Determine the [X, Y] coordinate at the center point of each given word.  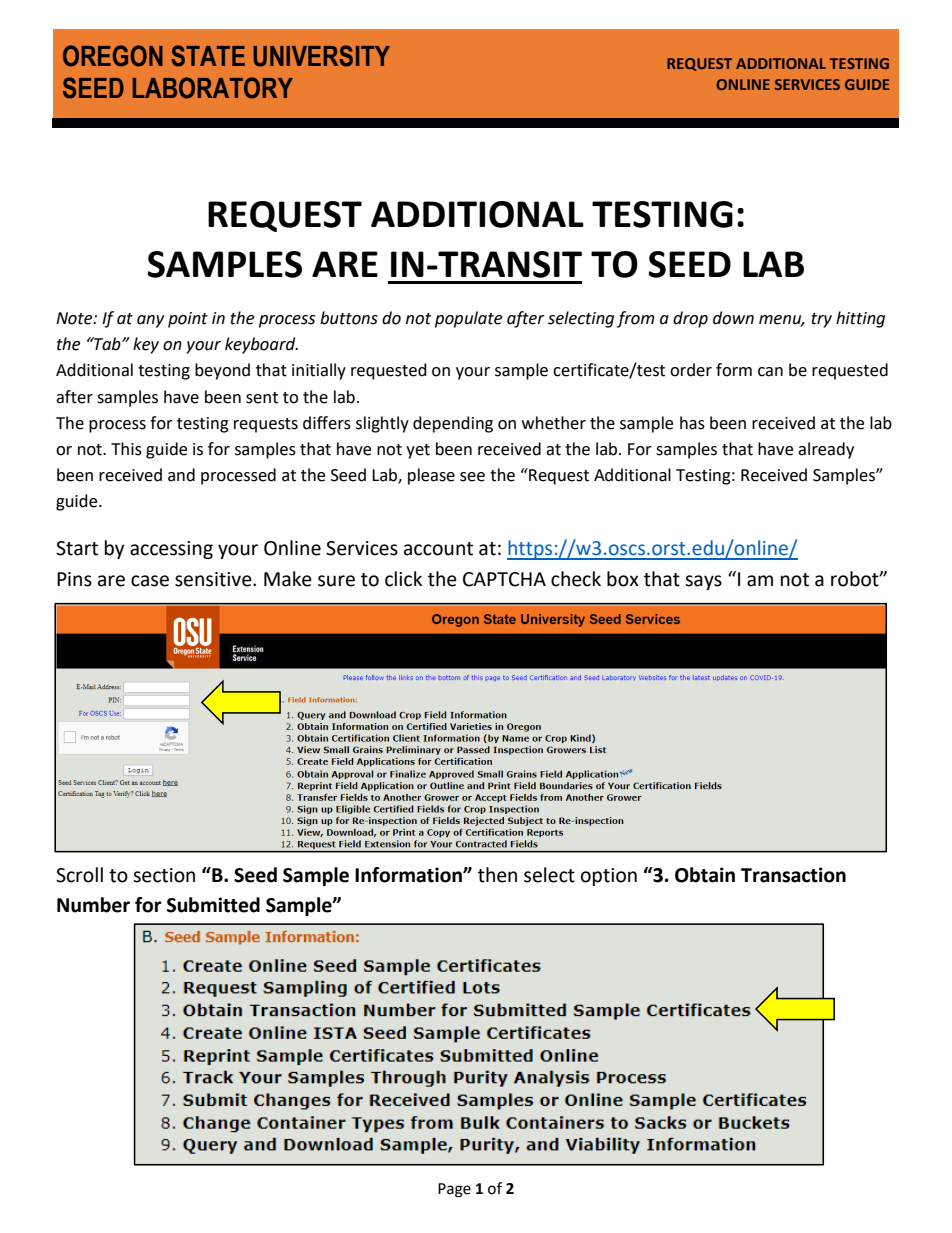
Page [454, 1190]
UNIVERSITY [321, 56]
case [150, 581]
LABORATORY [213, 88]
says [703, 582]
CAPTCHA [504, 579]
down [733, 318]
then [497, 875]
